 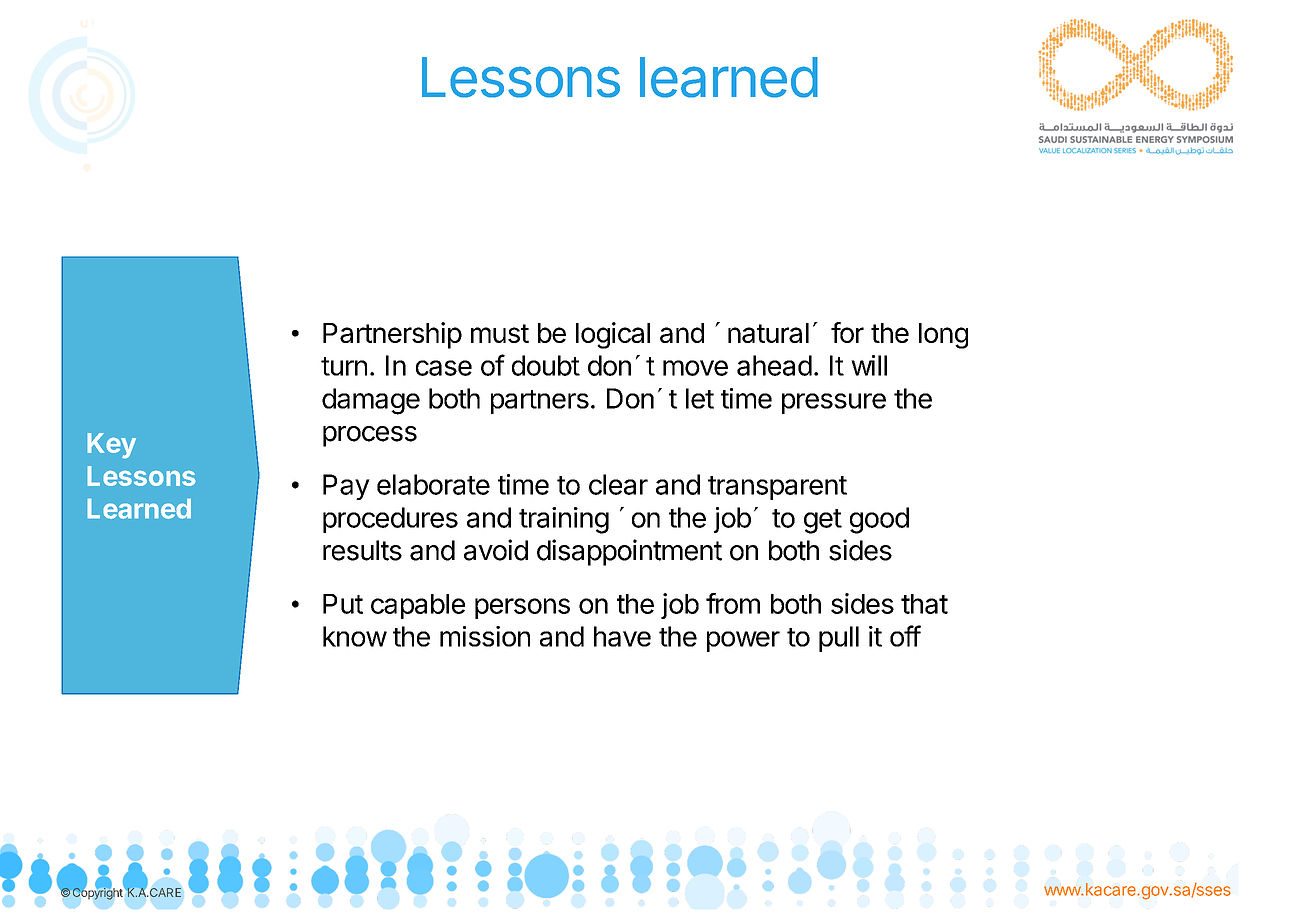 What do you see at coordinates (622, 636) in the image?
I see `have` at bounding box center [622, 636].
